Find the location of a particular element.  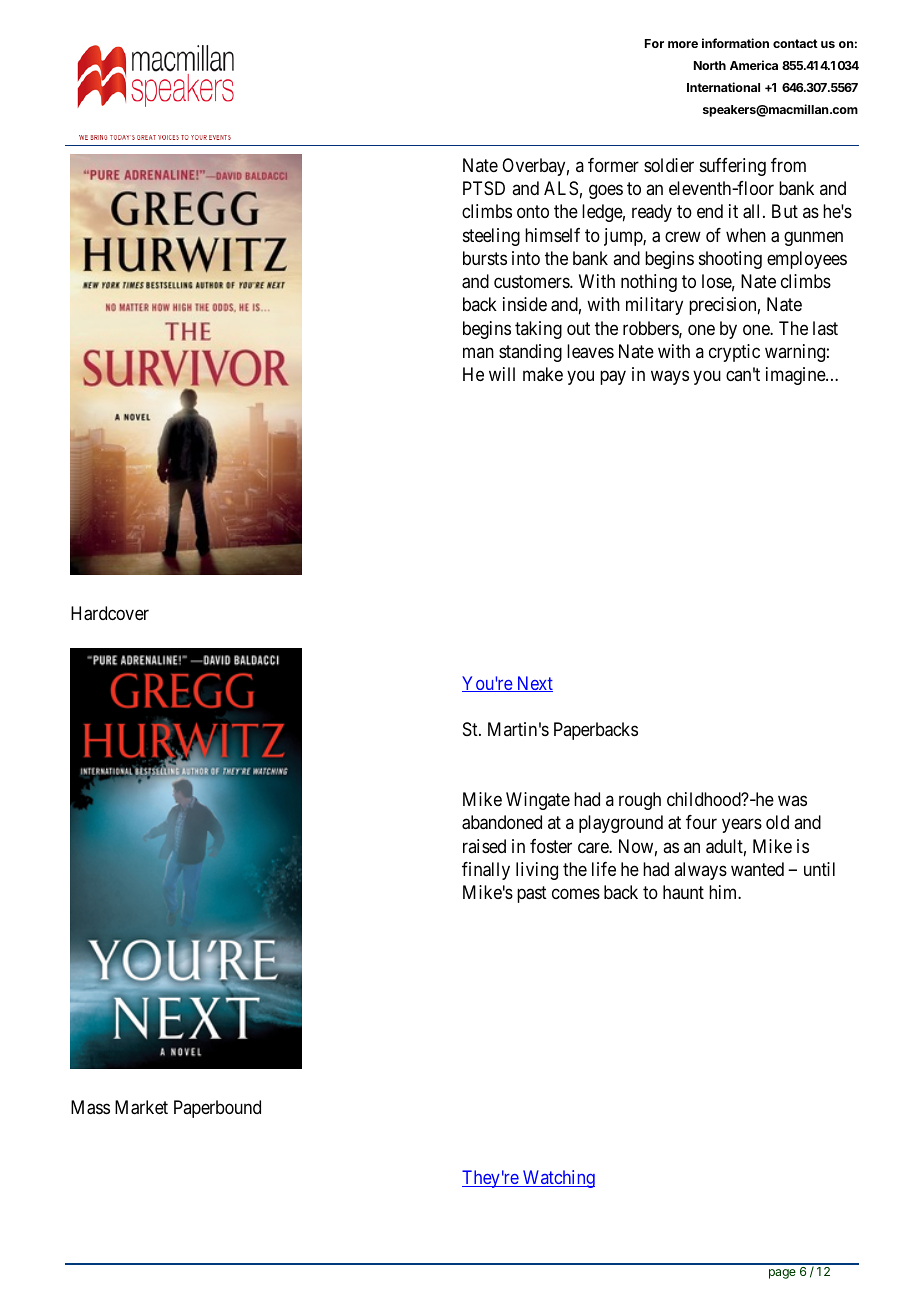

PTSD is located at coordinates (484, 188).
